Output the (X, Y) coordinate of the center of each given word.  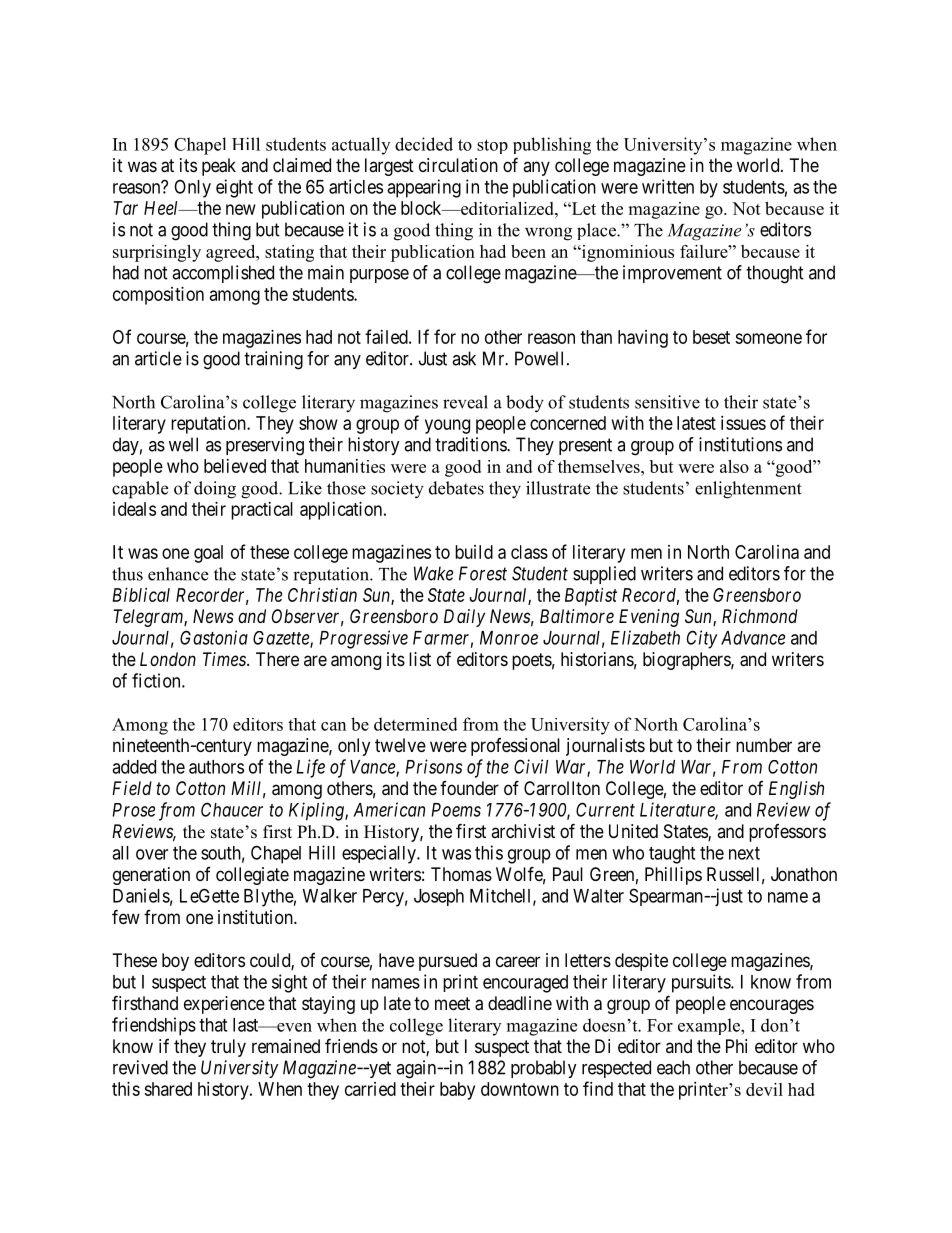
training (273, 360)
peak (219, 167)
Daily (464, 618)
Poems (456, 810)
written (668, 186)
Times (225, 659)
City (702, 639)
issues (743, 423)
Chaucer (232, 809)
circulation (458, 165)
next (744, 853)
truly (228, 1048)
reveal (465, 402)
